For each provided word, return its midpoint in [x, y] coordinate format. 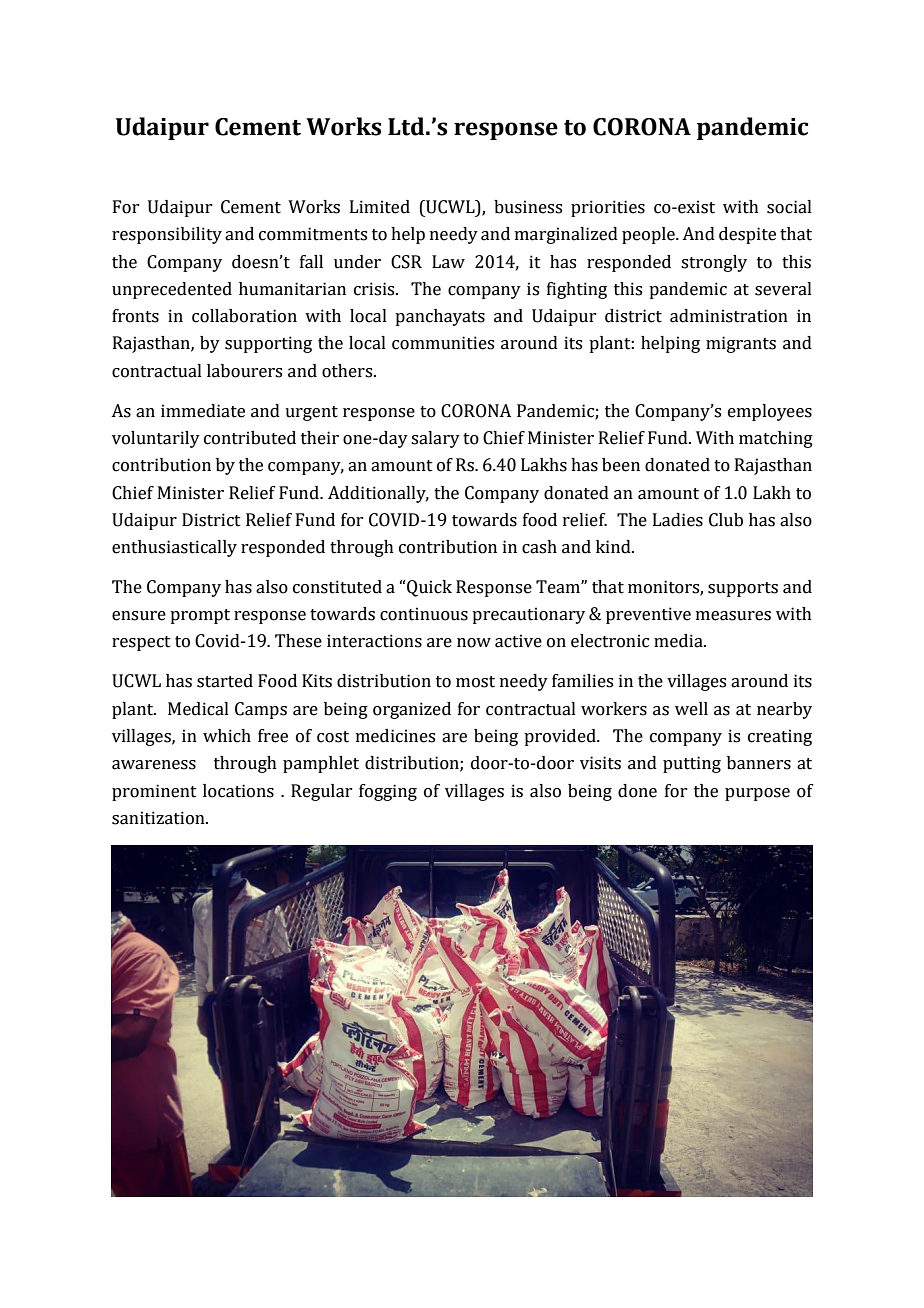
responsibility [167, 235]
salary [435, 439]
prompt [200, 616]
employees [770, 412]
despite [747, 235]
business [528, 207]
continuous [424, 614]
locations [238, 791]
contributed [250, 438]
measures [733, 616]
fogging [388, 792]
